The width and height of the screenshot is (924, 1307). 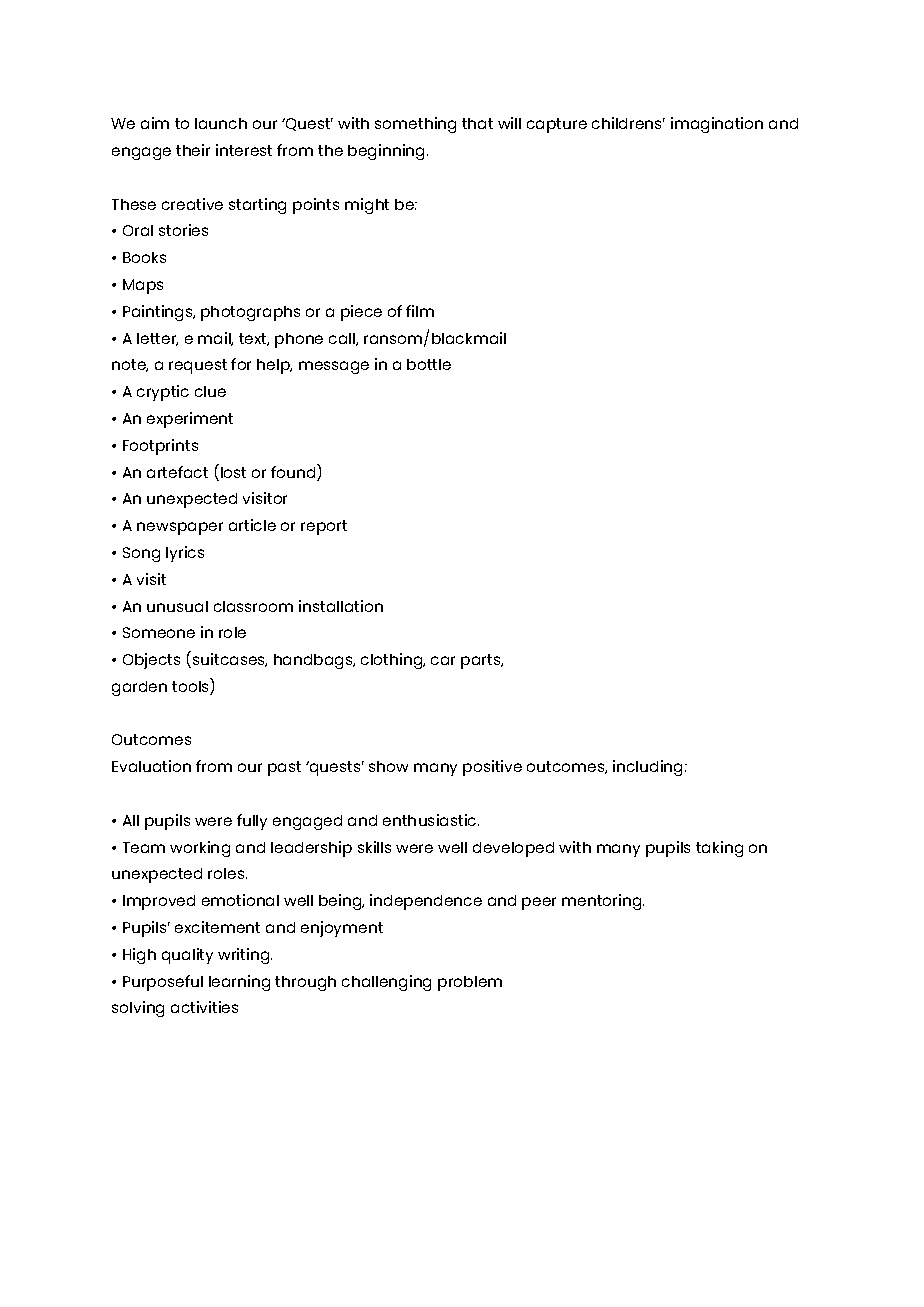 What do you see at coordinates (341, 606) in the screenshot?
I see `installation` at bounding box center [341, 606].
